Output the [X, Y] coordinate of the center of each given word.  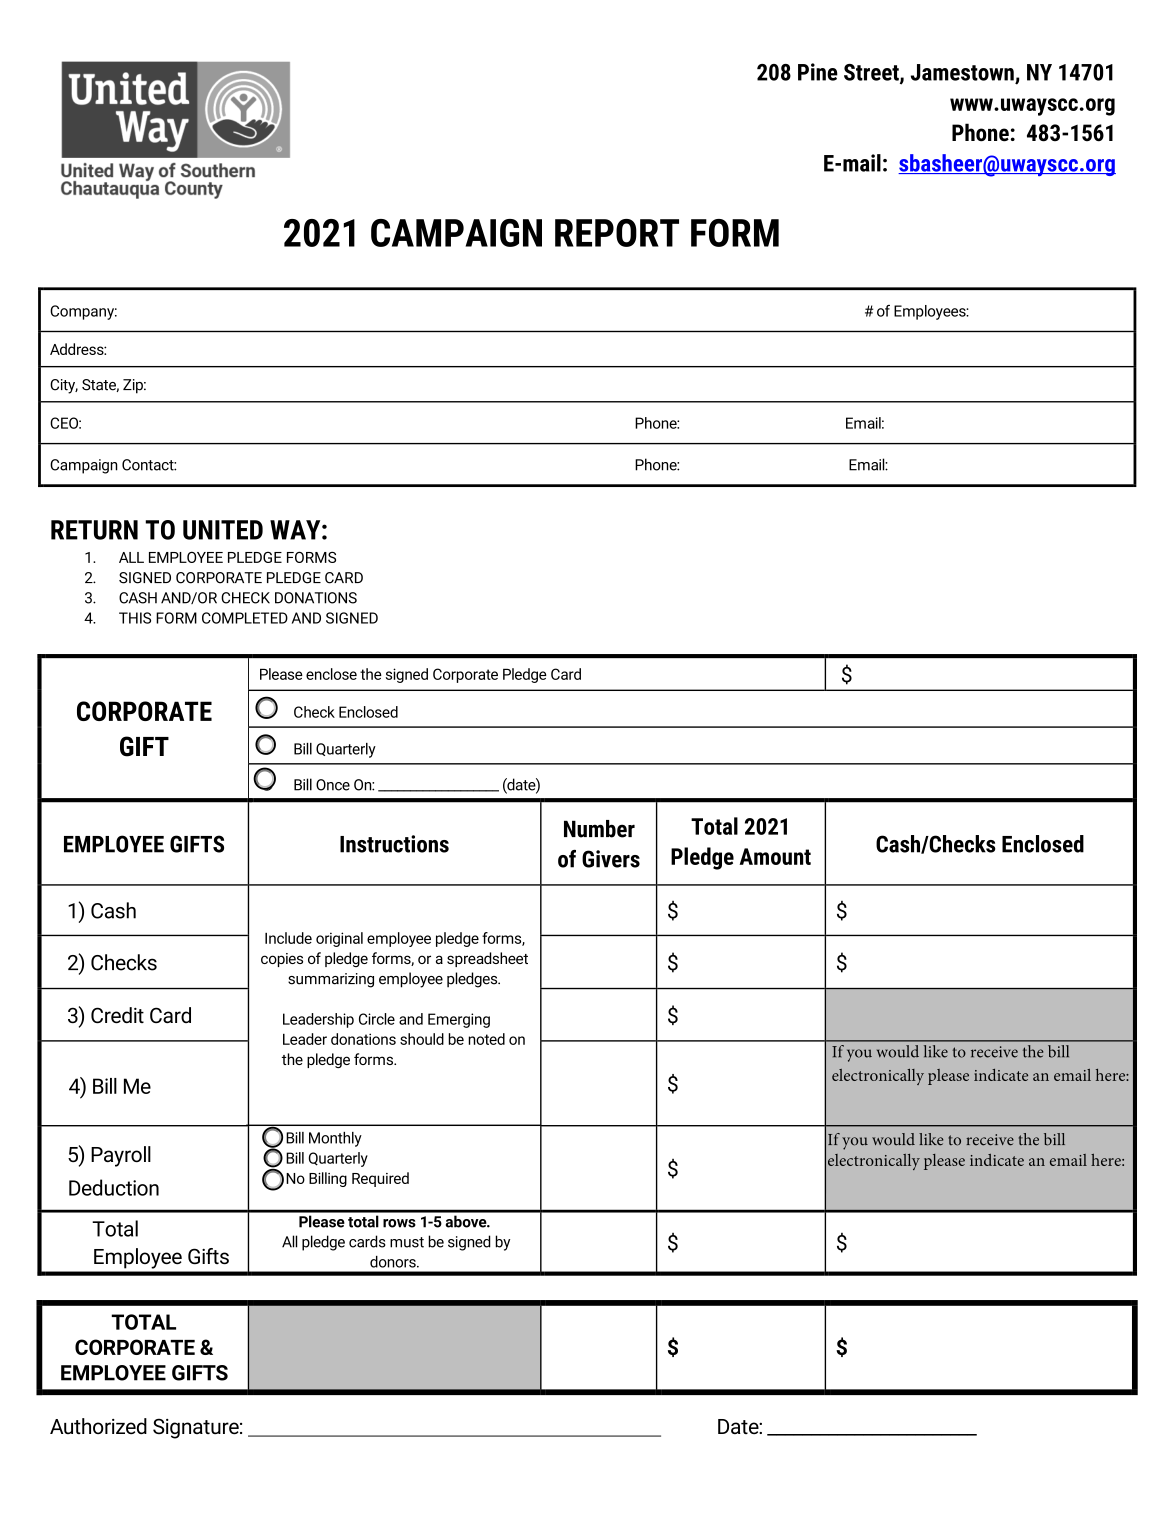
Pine [818, 72]
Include [288, 938]
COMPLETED [245, 618]
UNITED [223, 530]
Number [599, 829]
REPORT [617, 233]
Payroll [121, 1156]
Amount [775, 856]
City [64, 386]
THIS [135, 618]
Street [872, 73]
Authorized [98, 1426]
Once [333, 785]
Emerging [459, 1020]
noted [486, 1039]
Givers [611, 859]
